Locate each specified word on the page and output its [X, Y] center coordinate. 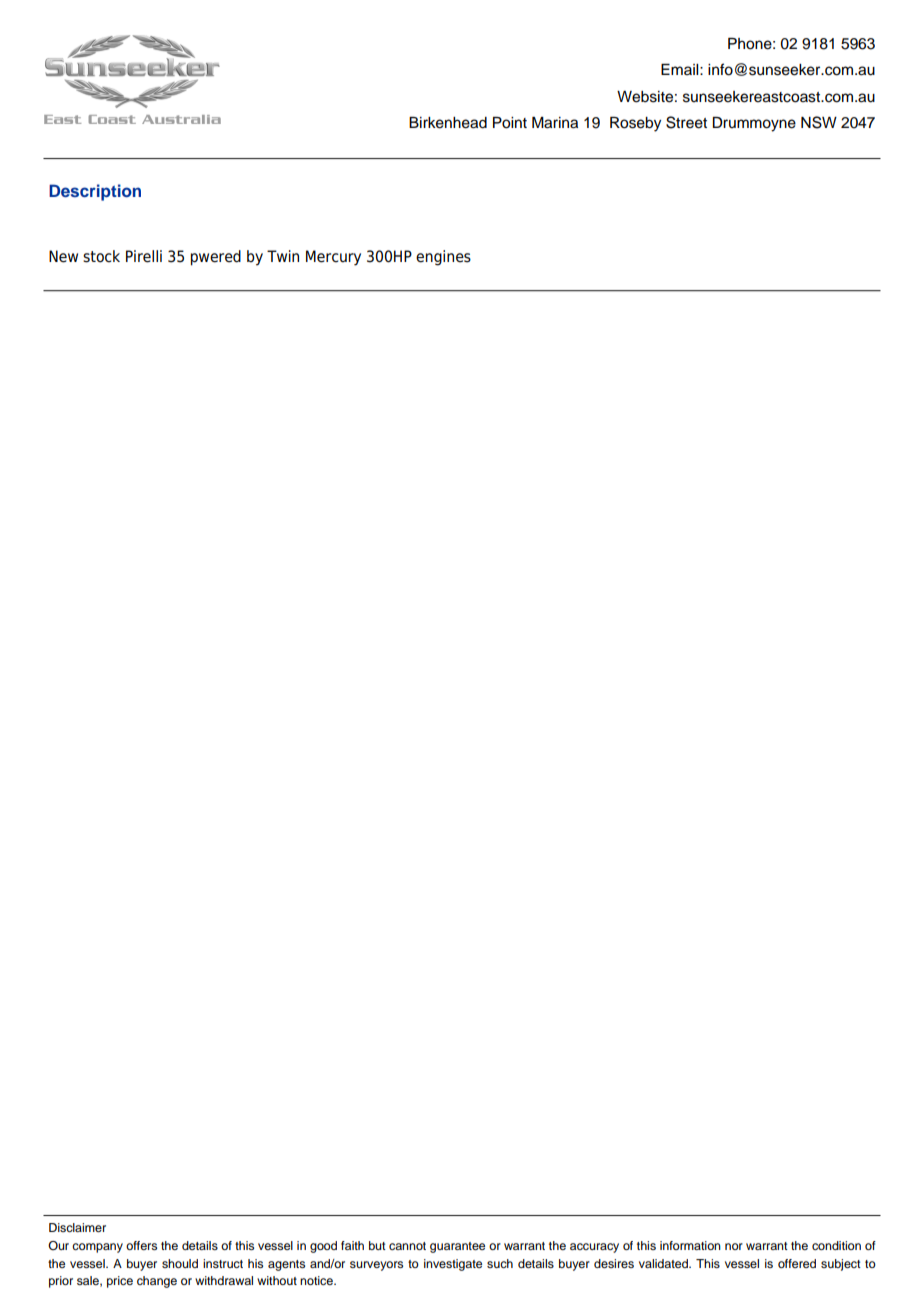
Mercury [333, 258]
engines [443, 258]
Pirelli [144, 256]
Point [510, 123]
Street [686, 122]
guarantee [457, 1247]
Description [95, 192]
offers [141, 1245]
